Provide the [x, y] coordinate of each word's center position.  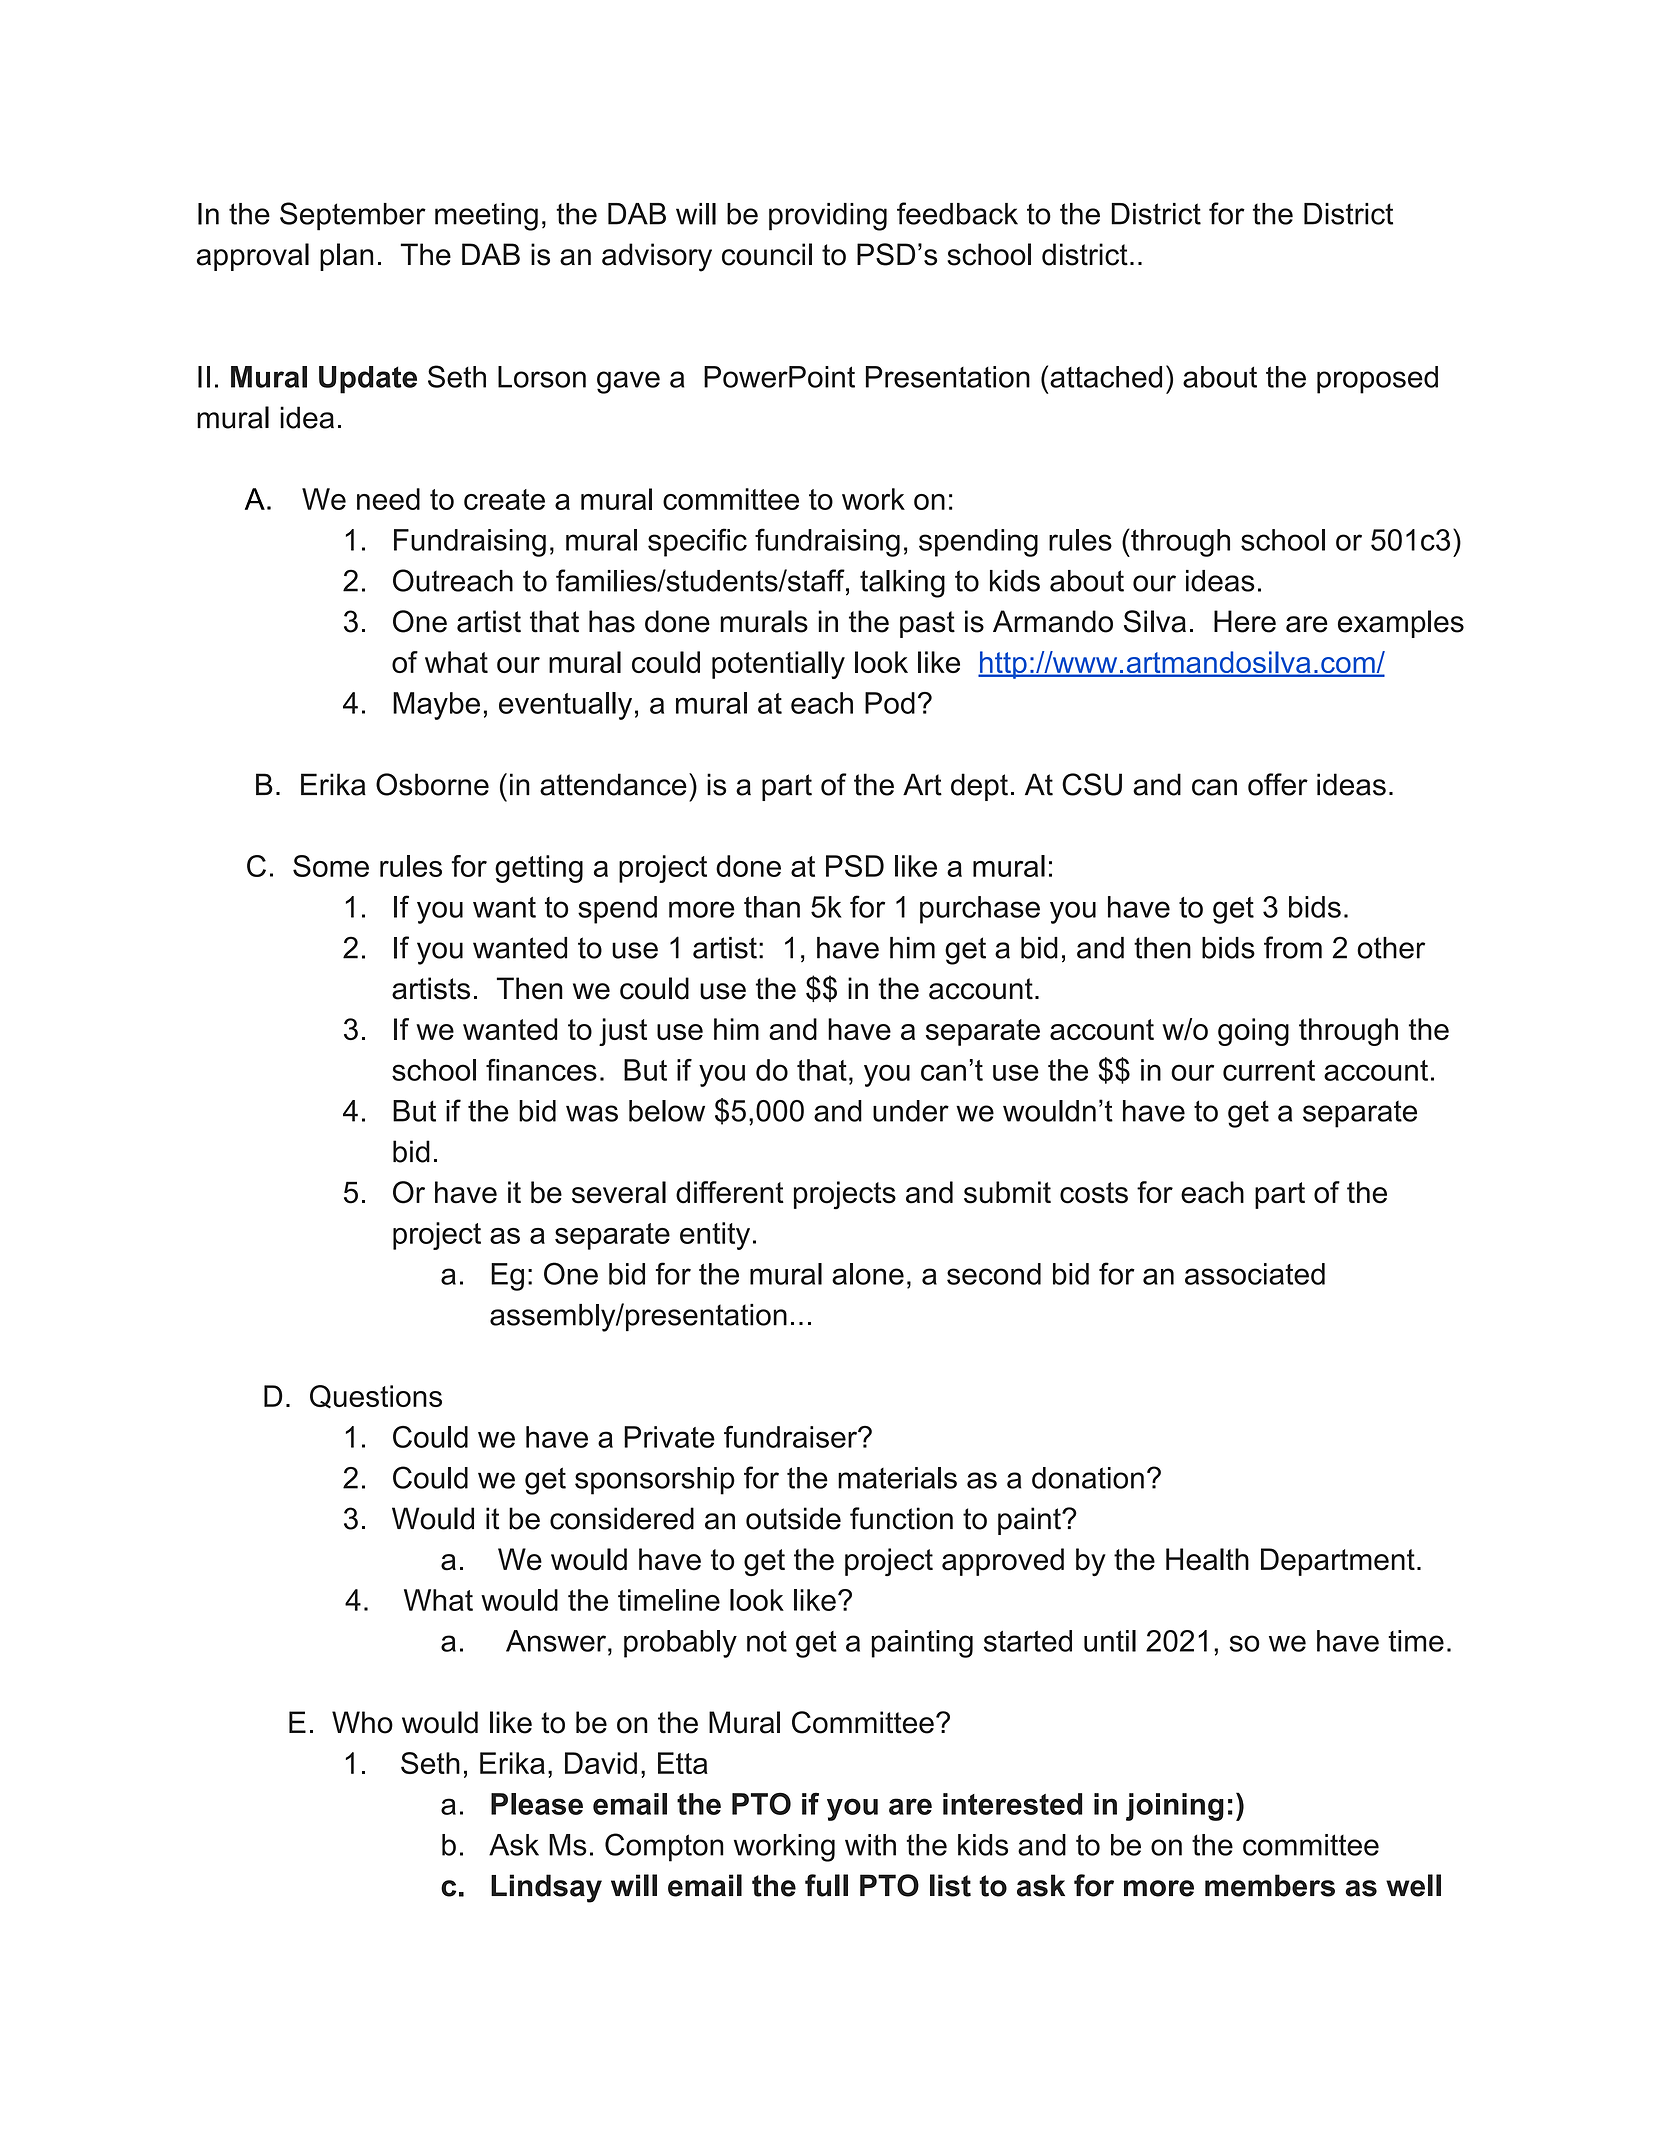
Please [537, 1804]
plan [346, 257]
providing [828, 217]
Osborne [432, 784]
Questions [376, 1397]
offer [1278, 784]
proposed [1377, 380]
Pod [890, 703]
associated [1255, 1274]
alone [868, 1274]
